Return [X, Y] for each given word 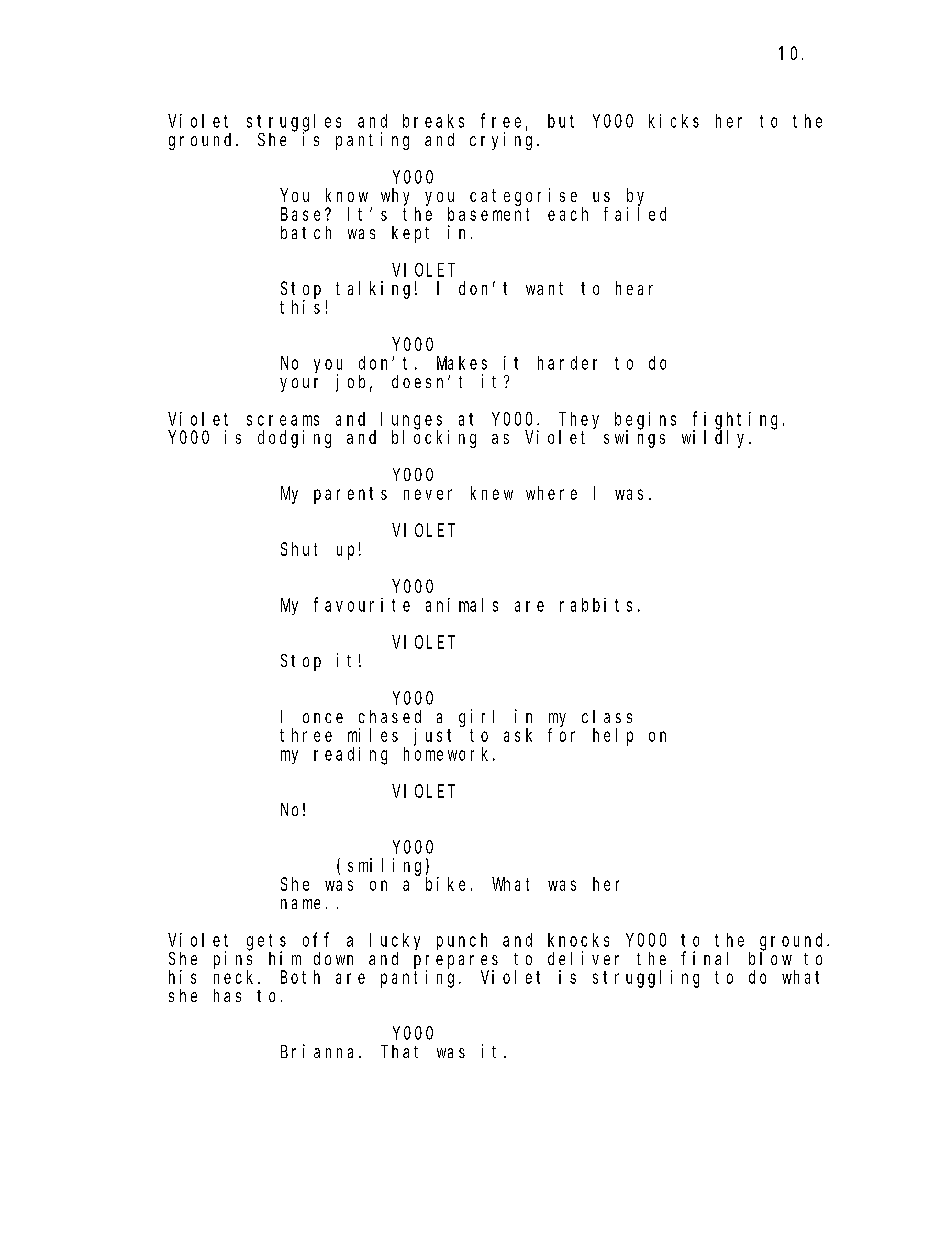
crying [504, 141]
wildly [716, 438]
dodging [294, 439]
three [306, 735]
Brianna [320, 1051]
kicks [674, 121]
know [347, 195]
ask [518, 735]
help [613, 737]
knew [492, 493]
